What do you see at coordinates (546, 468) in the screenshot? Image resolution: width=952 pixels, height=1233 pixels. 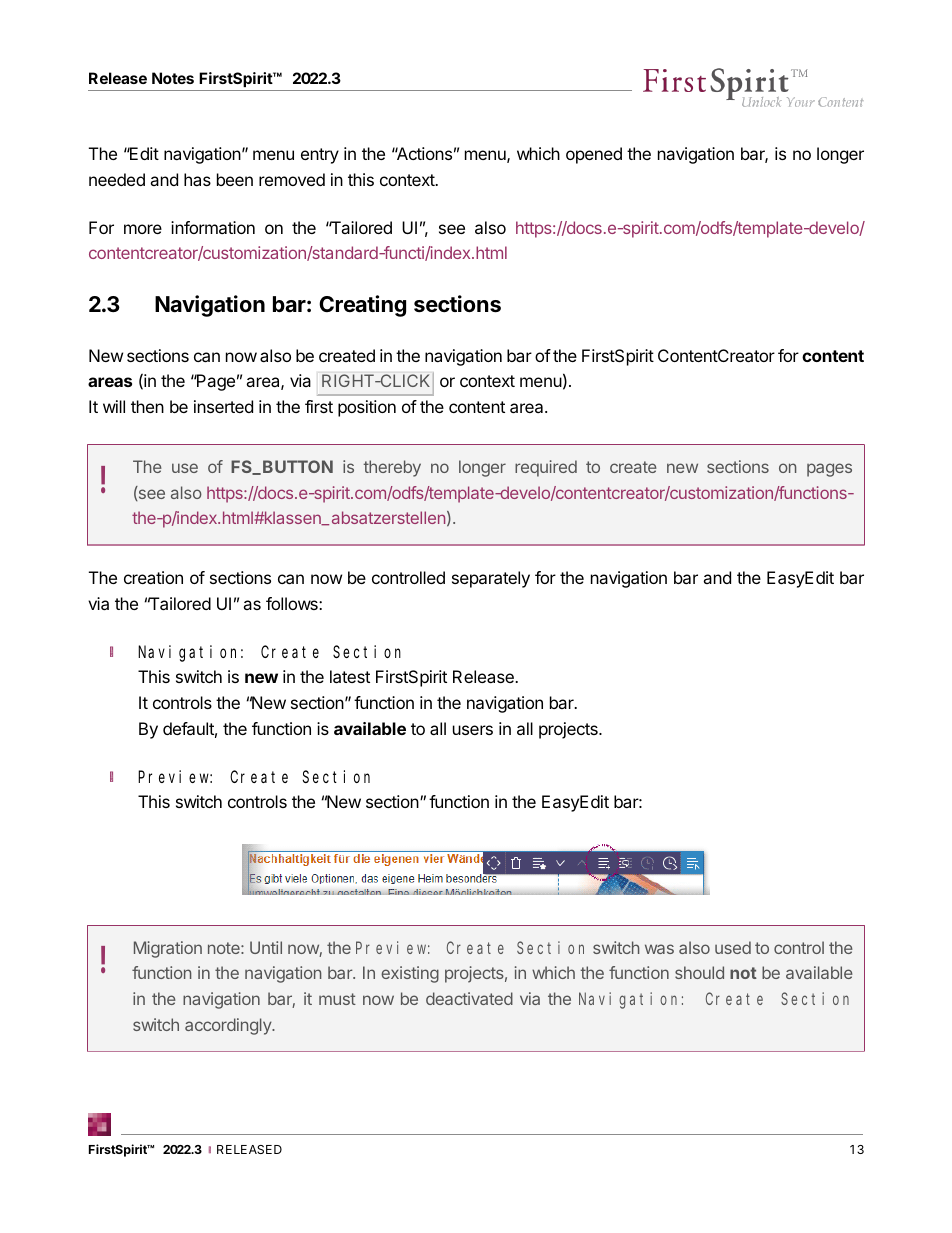 I see `required` at bounding box center [546, 468].
